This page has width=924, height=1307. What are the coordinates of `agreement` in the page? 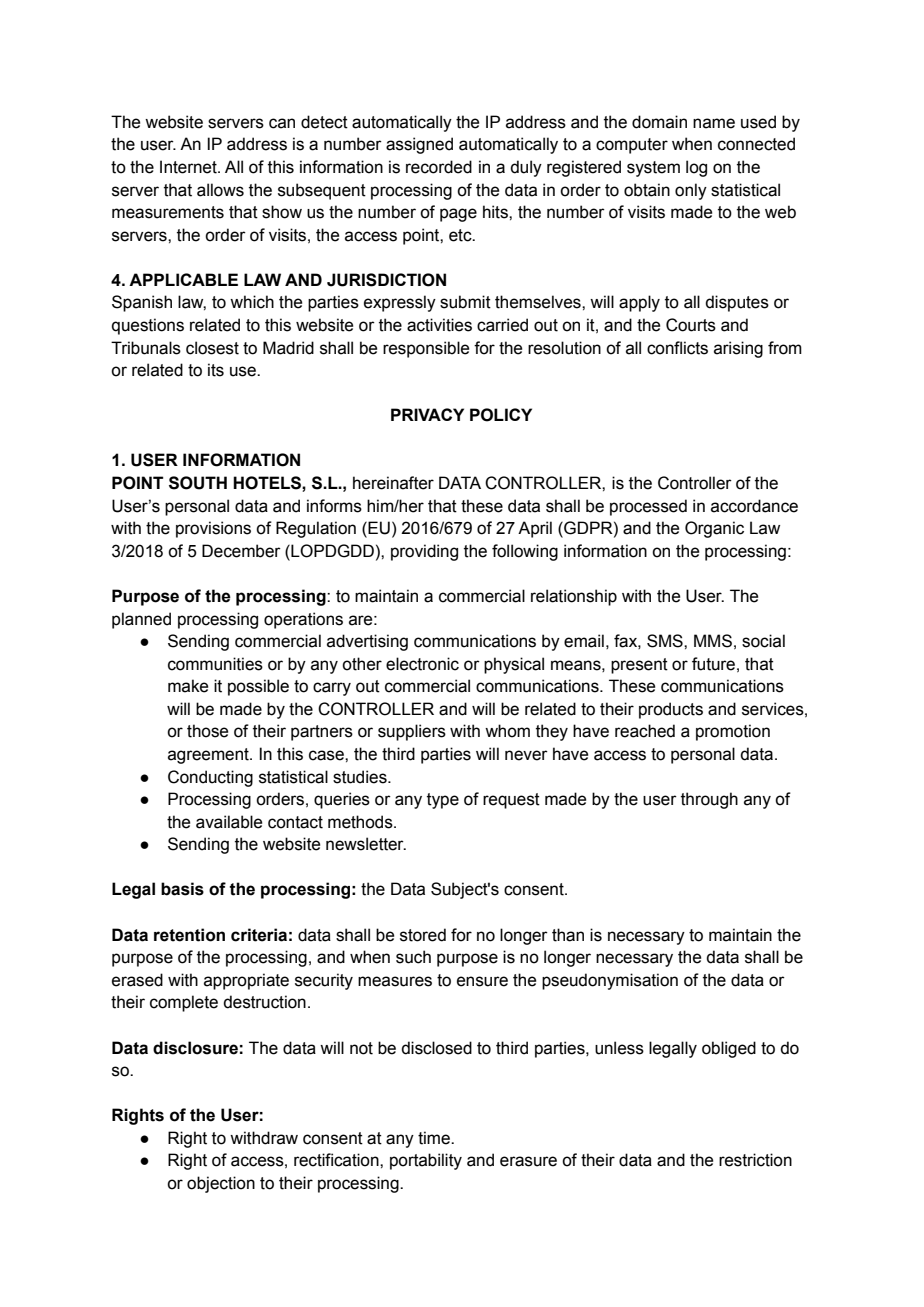 It's located at (209, 756).
